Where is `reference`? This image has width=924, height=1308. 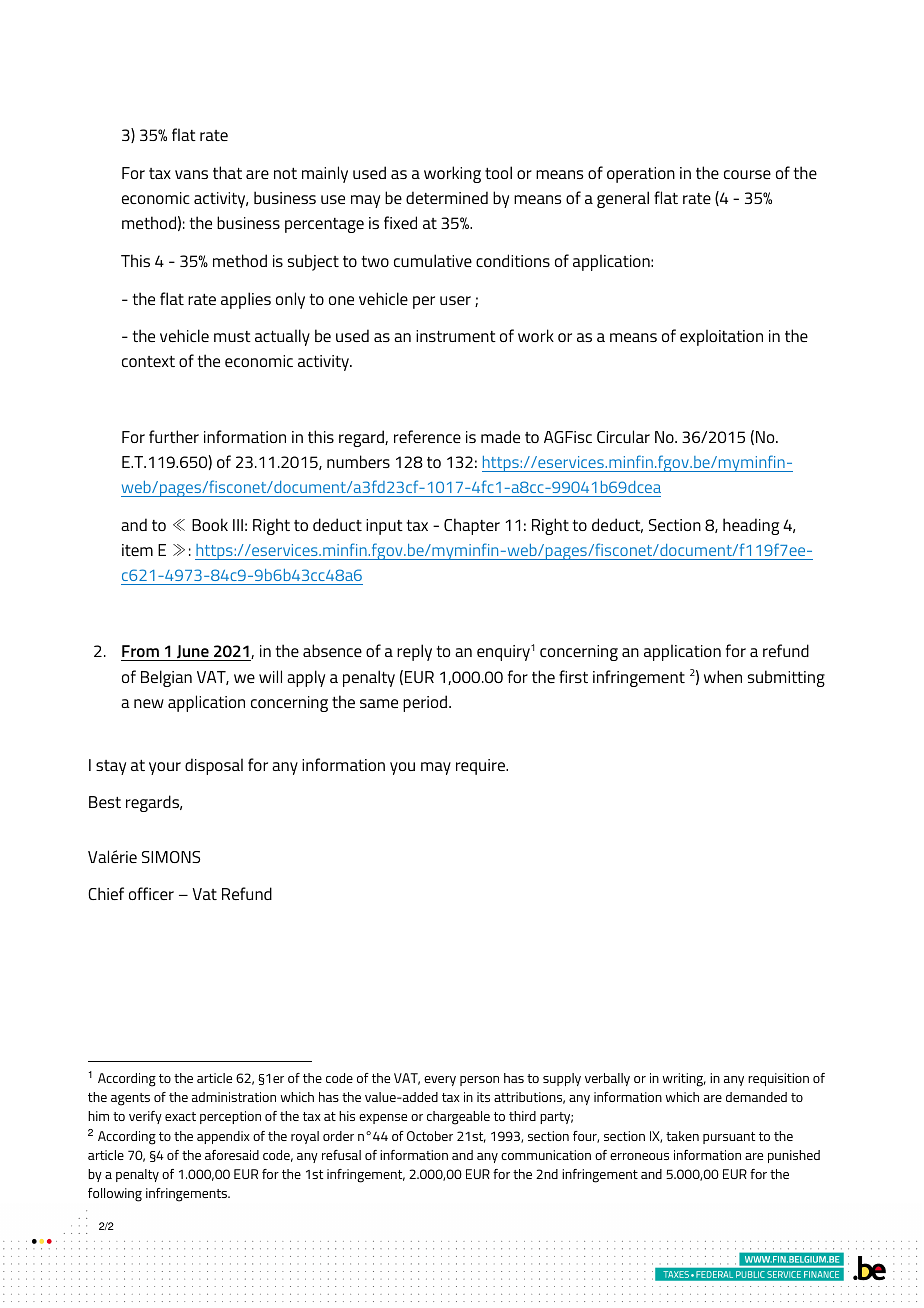 reference is located at coordinates (427, 436).
